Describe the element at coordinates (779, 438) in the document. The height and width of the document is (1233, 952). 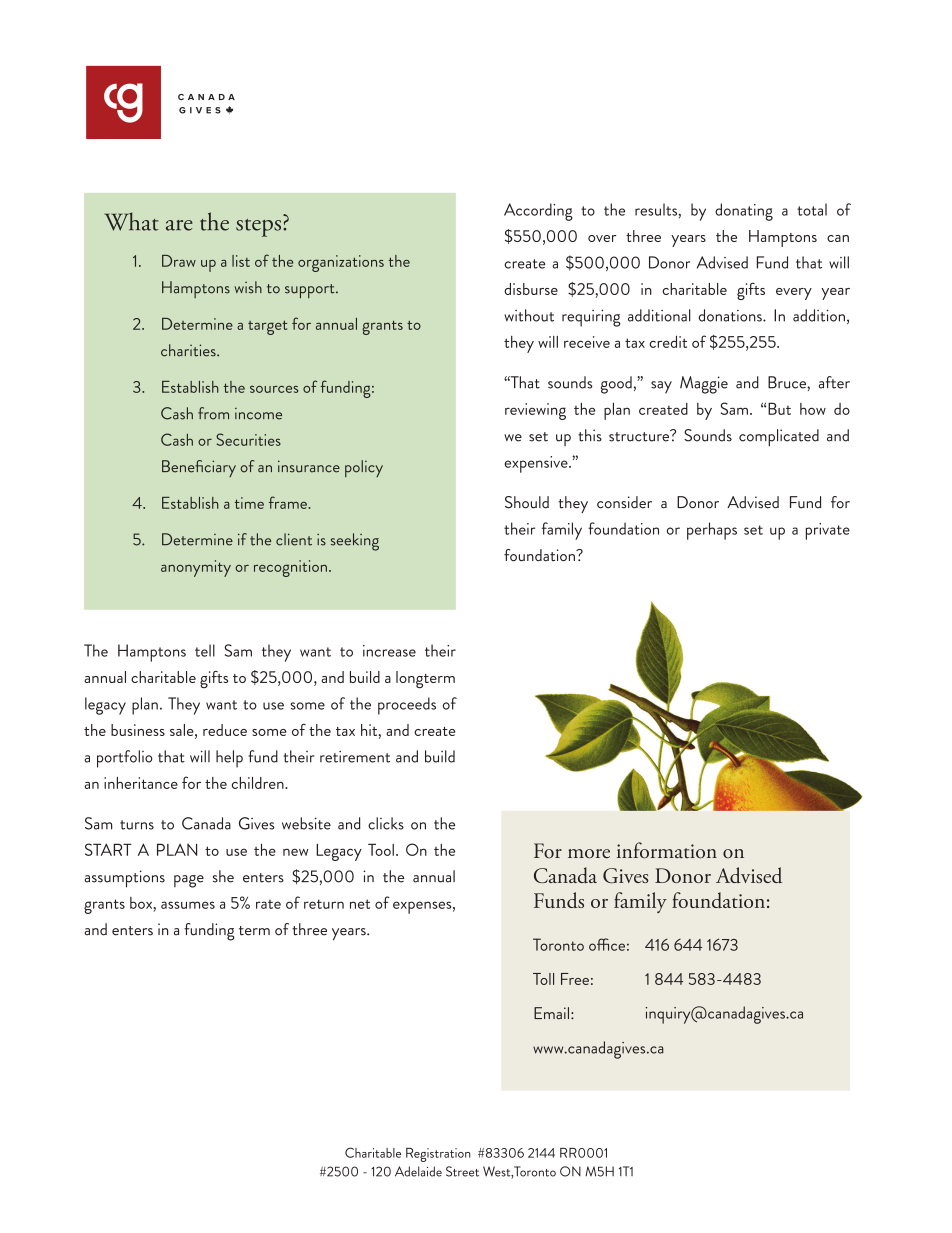
I see `complicated` at that location.
